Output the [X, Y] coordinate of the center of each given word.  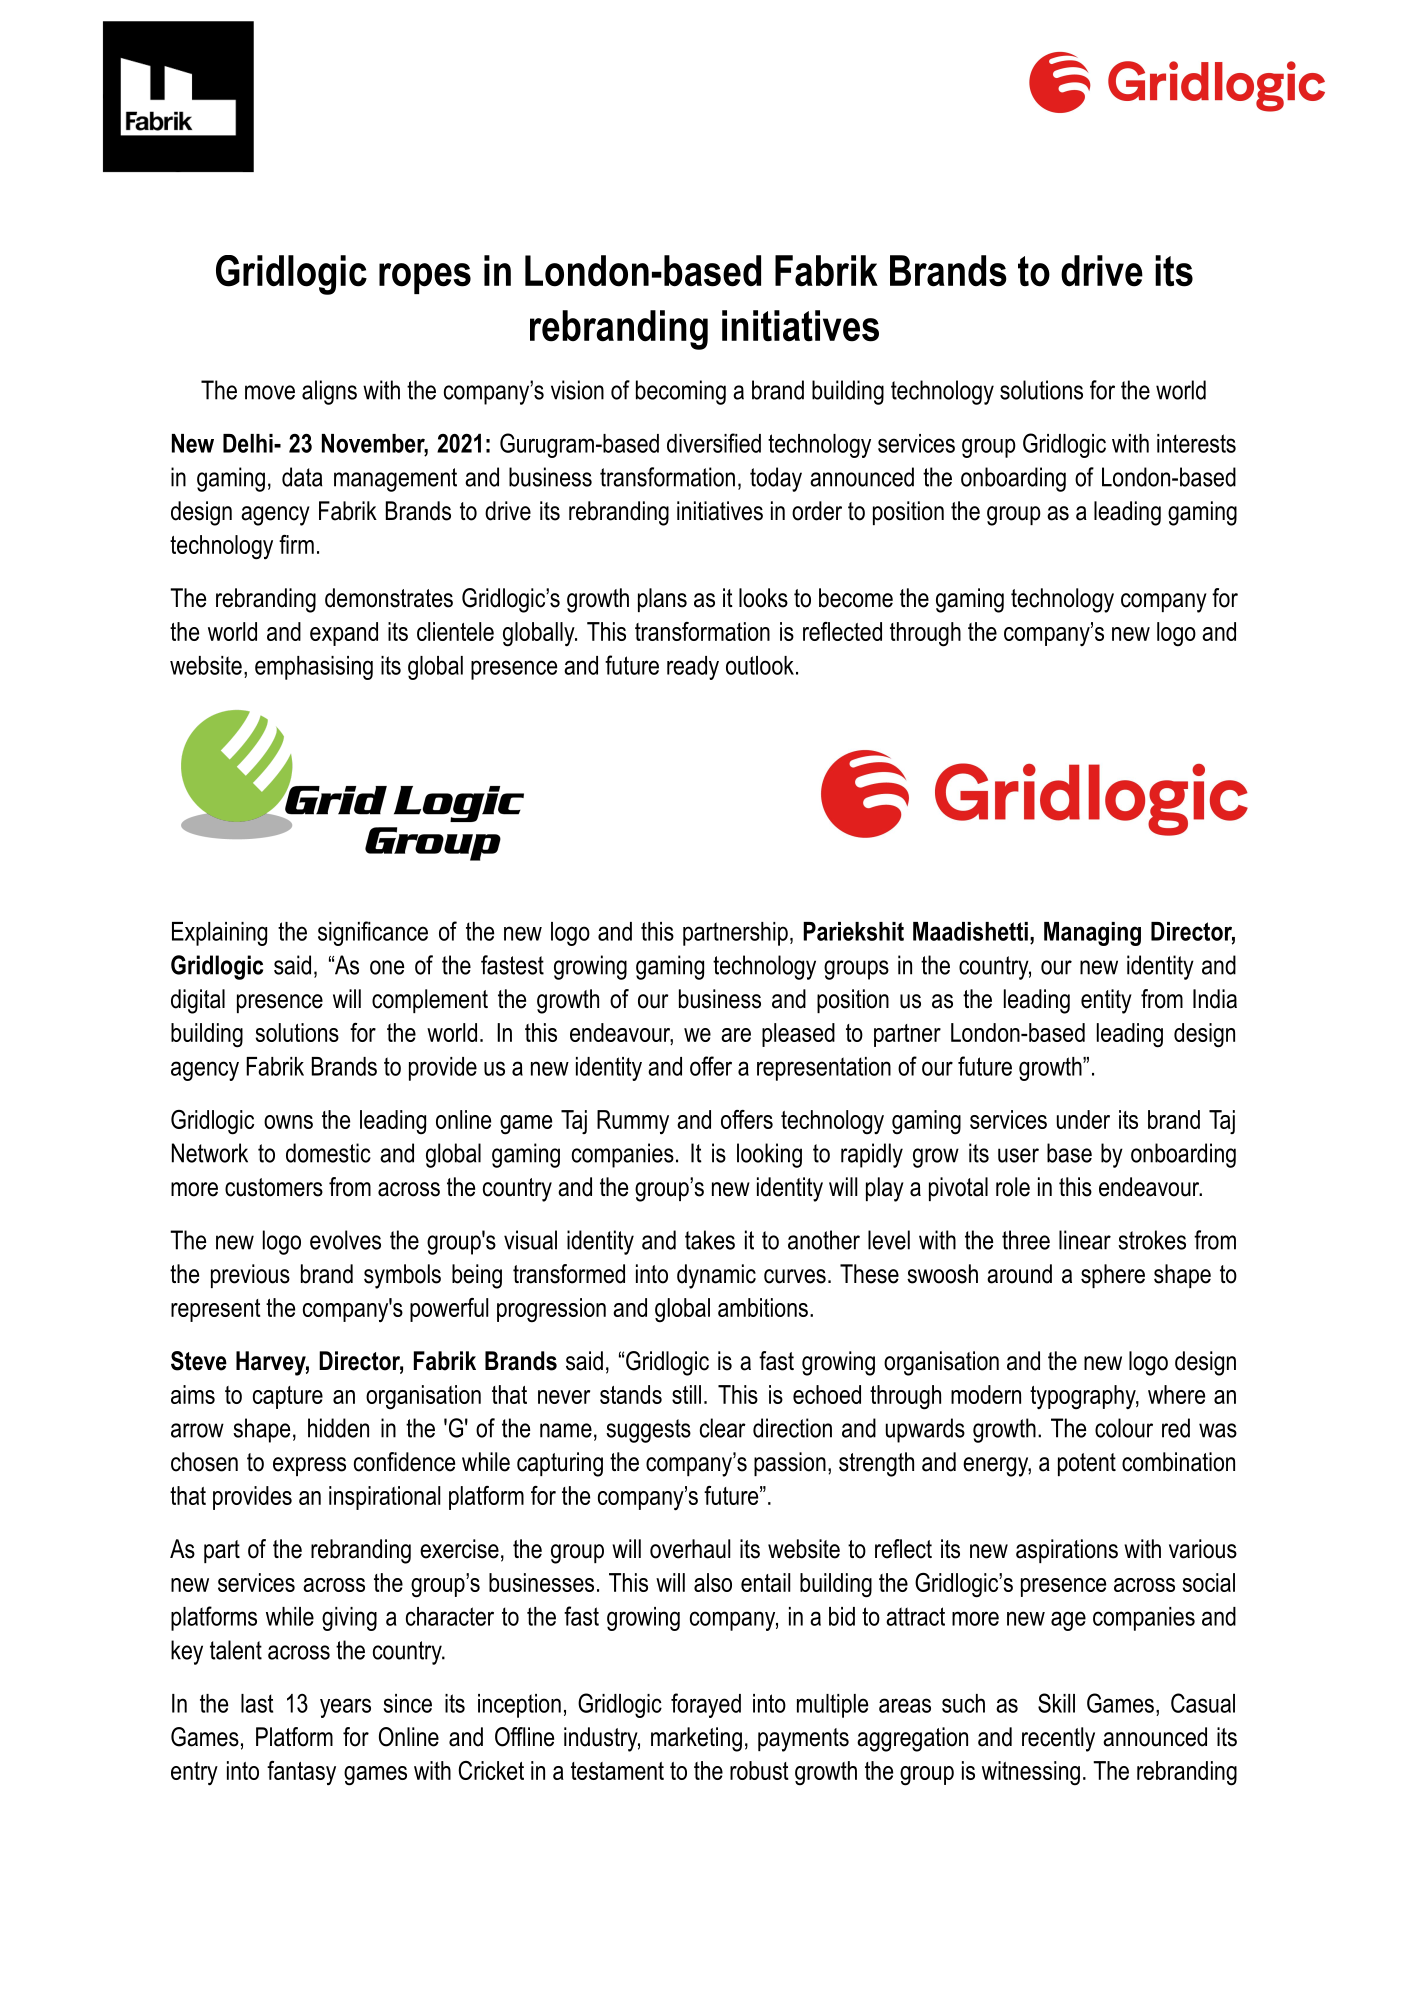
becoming [681, 392]
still [686, 1394]
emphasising [314, 668]
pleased [798, 1035]
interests [1196, 443]
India [1215, 999]
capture [288, 1397]
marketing [696, 1739]
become [856, 598]
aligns [329, 392]
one [387, 967]
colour [1124, 1428]
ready [693, 668]
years [345, 1708]
